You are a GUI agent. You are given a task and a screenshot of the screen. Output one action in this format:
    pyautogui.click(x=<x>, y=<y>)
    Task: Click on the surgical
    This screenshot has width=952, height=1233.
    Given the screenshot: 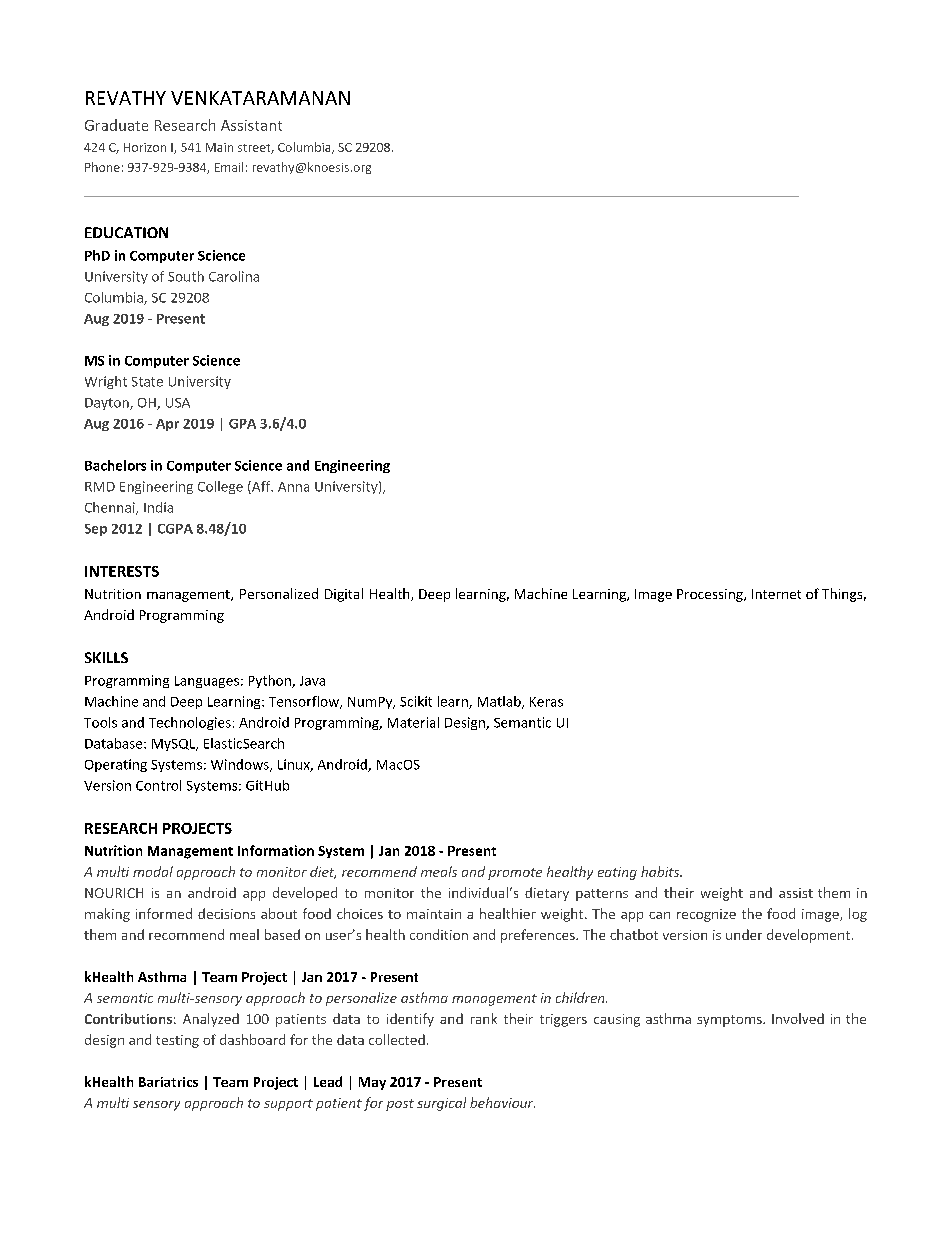 What is the action you would take?
    pyautogui.click(x=441, y=1104)
